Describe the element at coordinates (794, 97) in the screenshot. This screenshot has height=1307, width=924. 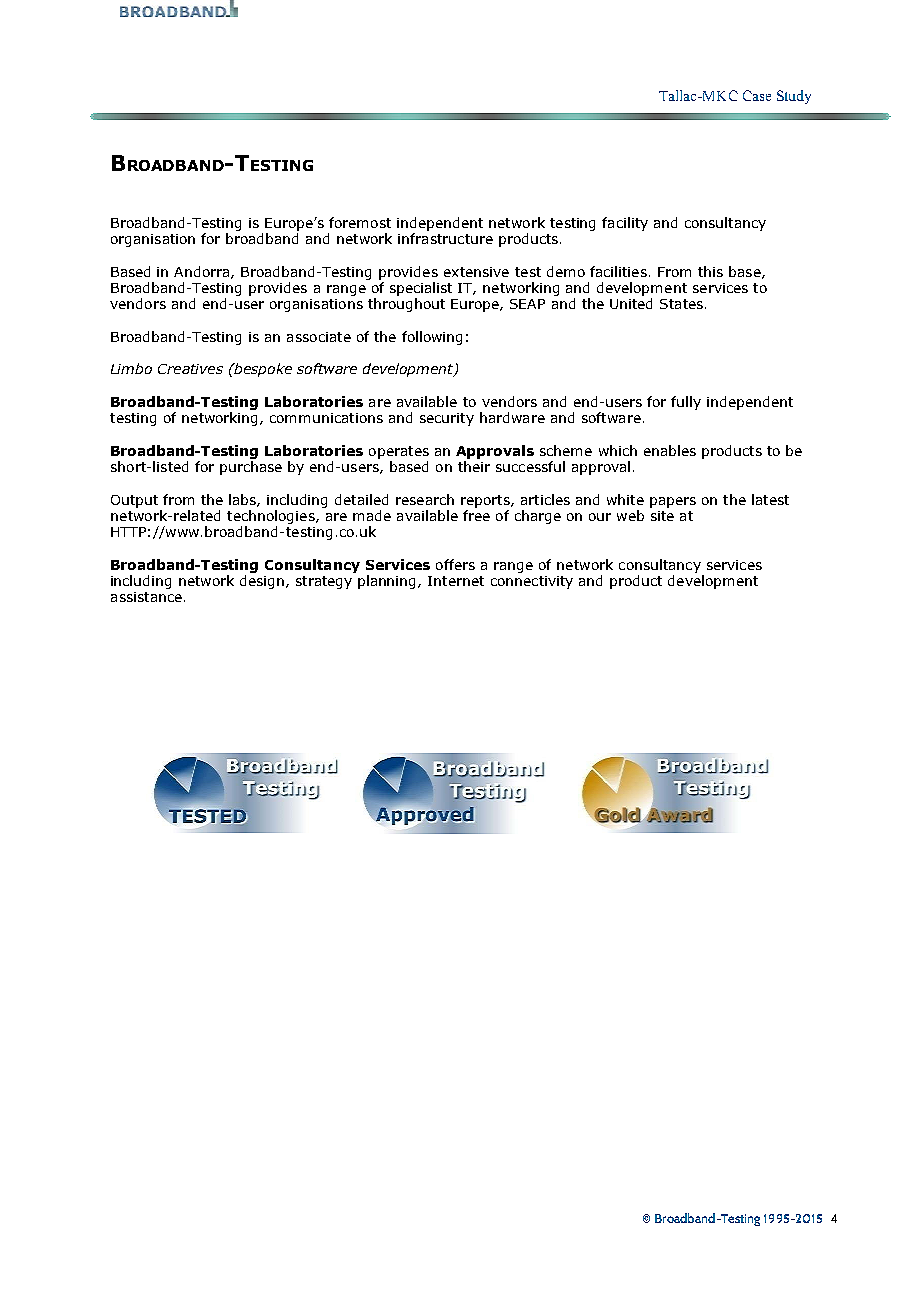
I see `Study` at that location.
